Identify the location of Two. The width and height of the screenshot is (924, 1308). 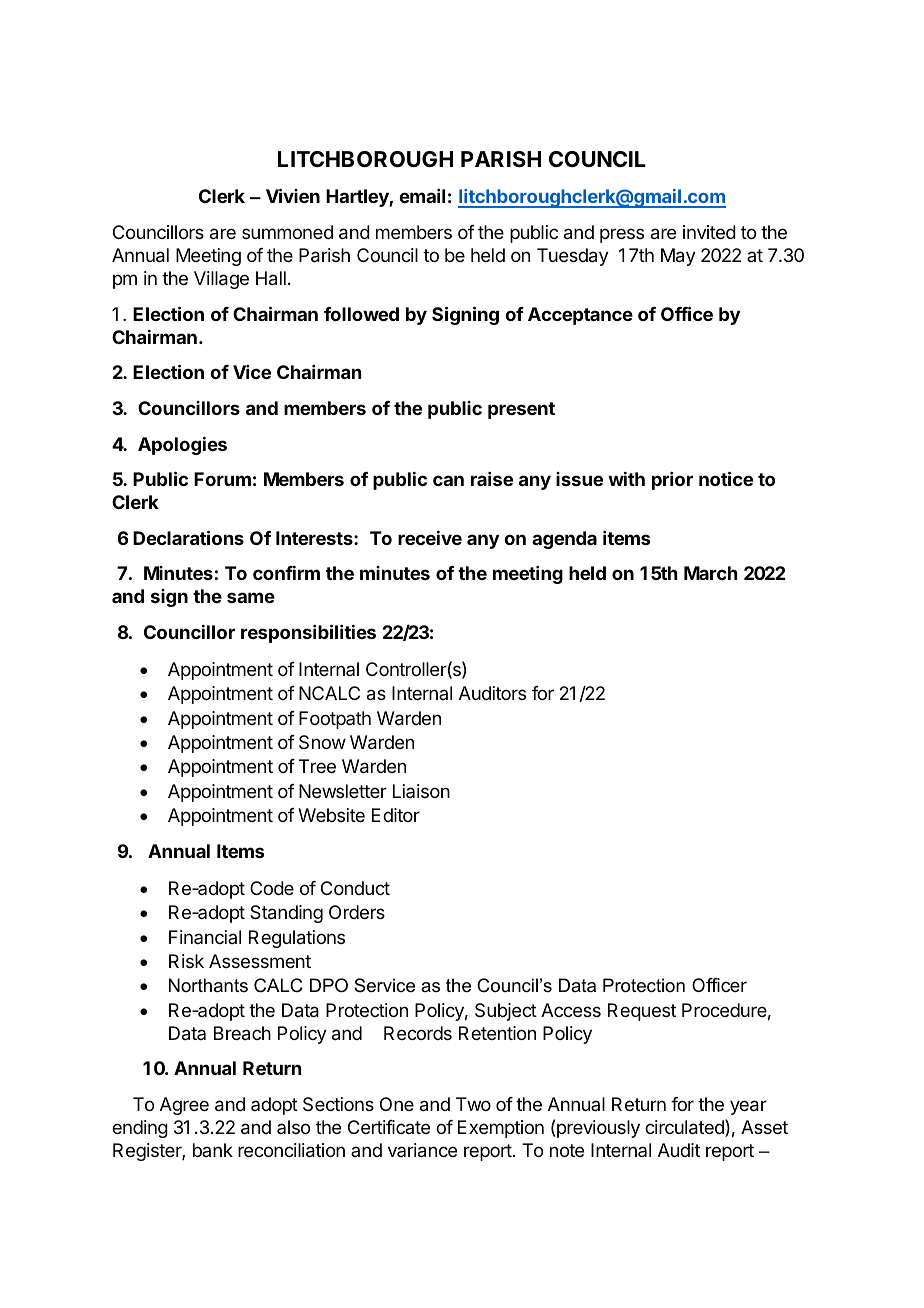
(473, 1104).
